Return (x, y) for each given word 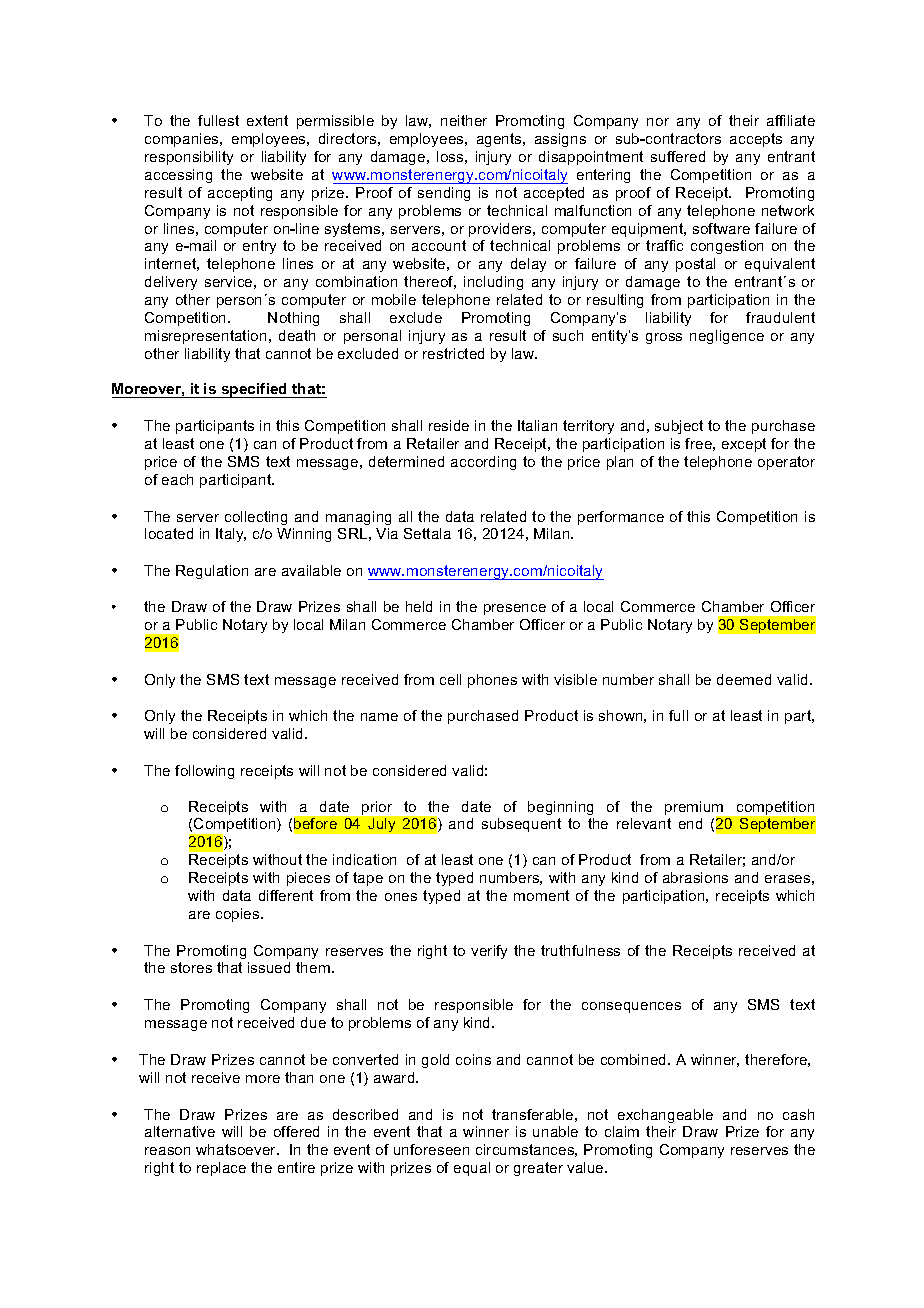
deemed (744, 679)
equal (472, 1169)
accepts (756, 140)
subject (679, 427)
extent (267, 120)
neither (464, 120)
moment (541, 895)
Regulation (212, 572)
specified (254, 390)
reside (449, 425)
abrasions (695, 877)
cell (450, 679)
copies (239, 915)
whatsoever (237, 1149)
